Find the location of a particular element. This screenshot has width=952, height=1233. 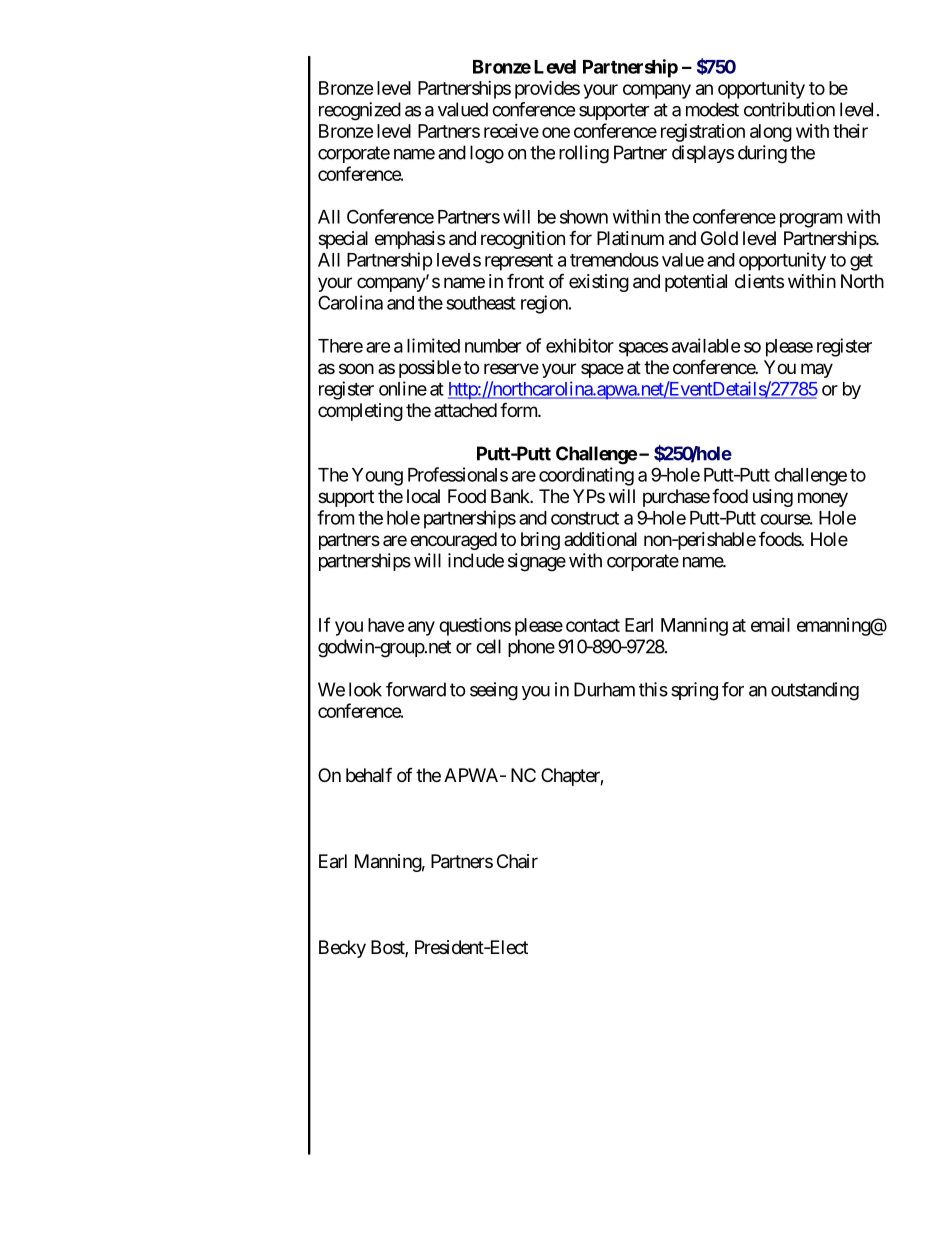

Chair is located at coordinates (517, 861).
